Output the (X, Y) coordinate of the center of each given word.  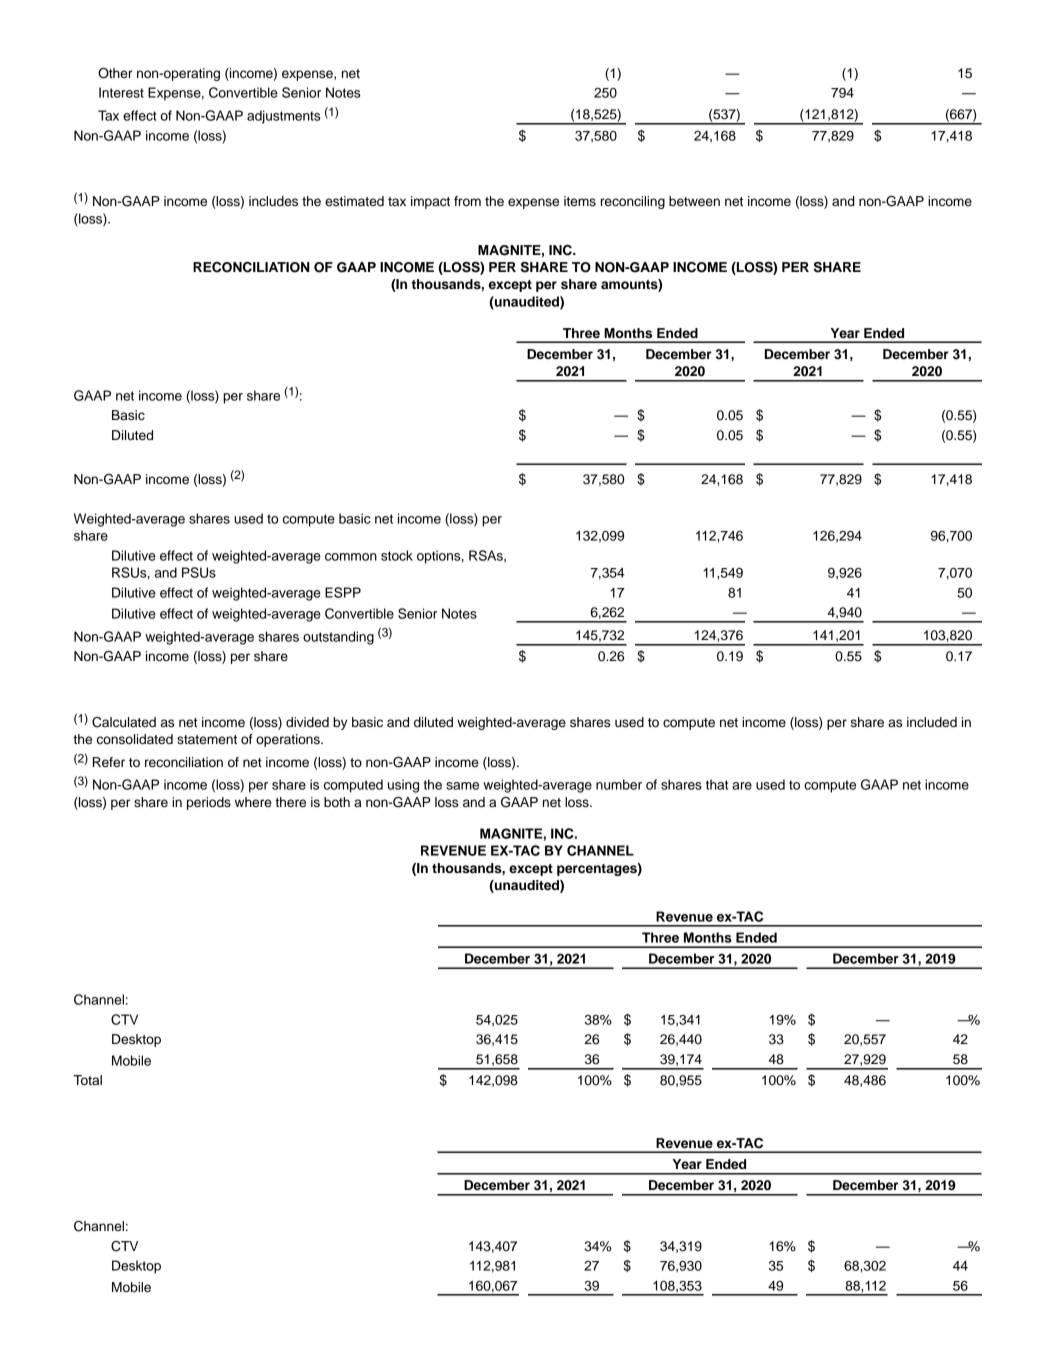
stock (397, 555)
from (467, 201)
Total (87, 1080)
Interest (121, 92)
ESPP (343, 592)
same (462, 786)
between (694, 201)
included (932, 722)
